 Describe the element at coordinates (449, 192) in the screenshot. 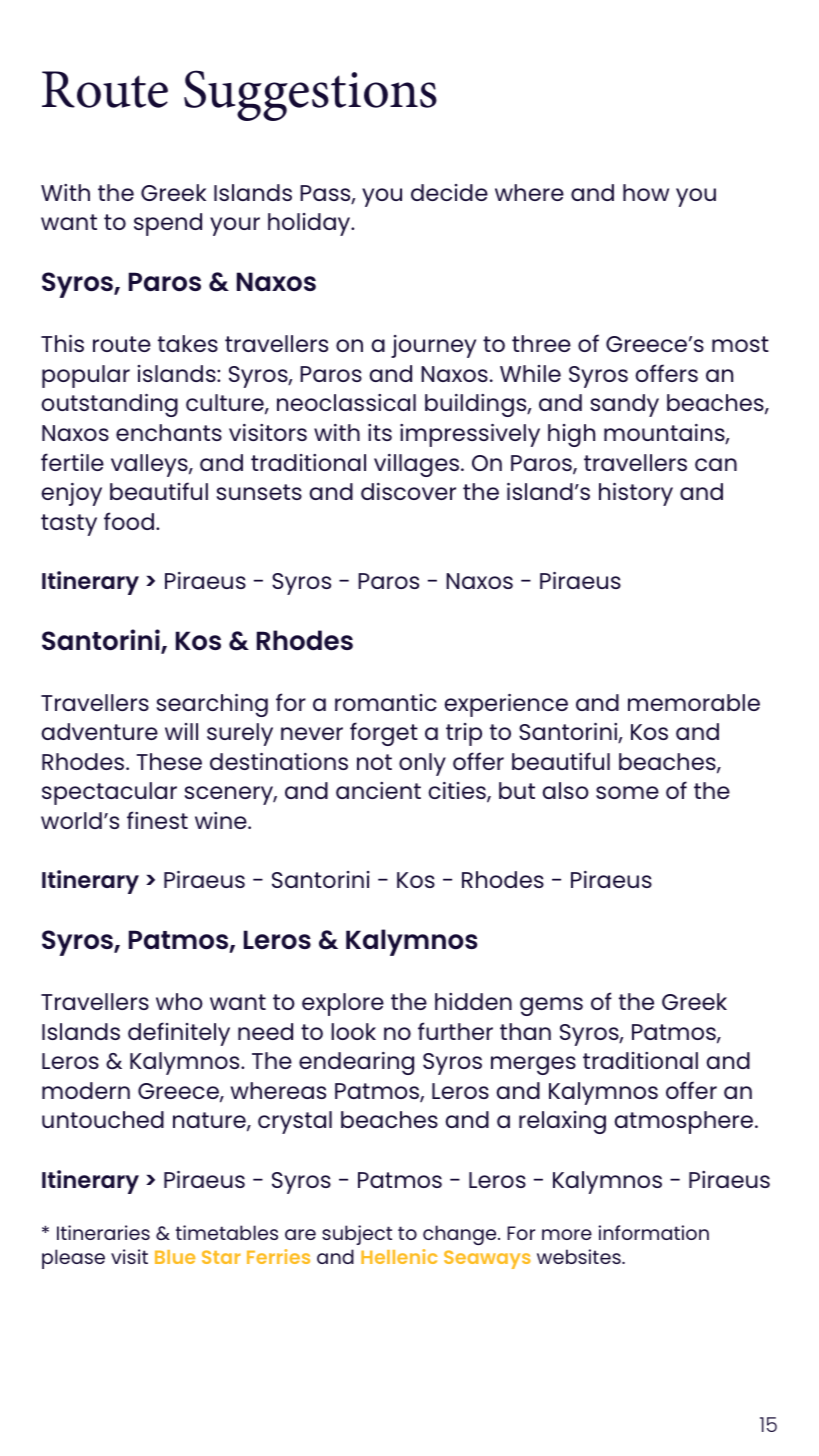

I see `decide` at that location.
